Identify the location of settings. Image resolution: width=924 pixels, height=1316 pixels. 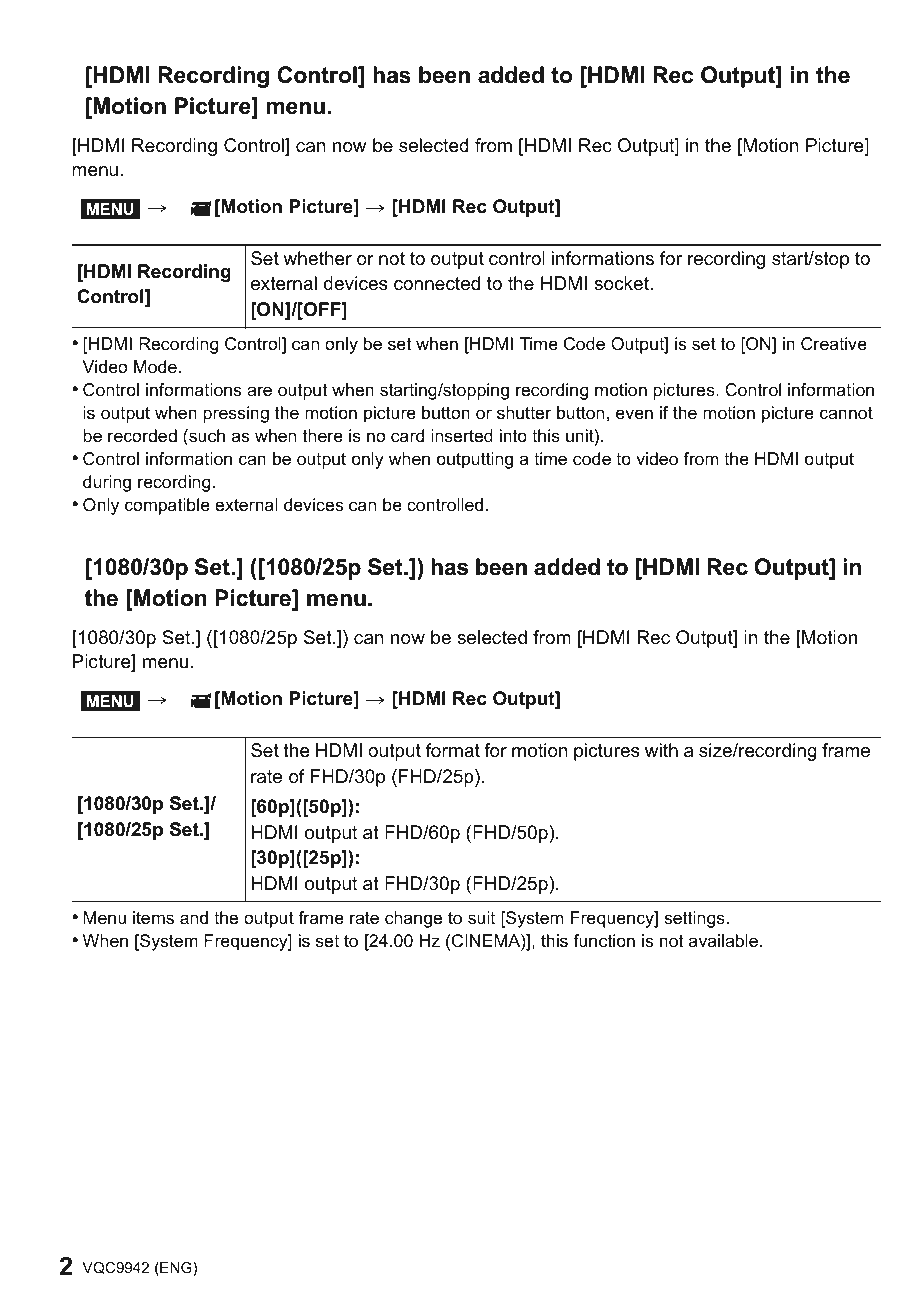
(694, 919).
